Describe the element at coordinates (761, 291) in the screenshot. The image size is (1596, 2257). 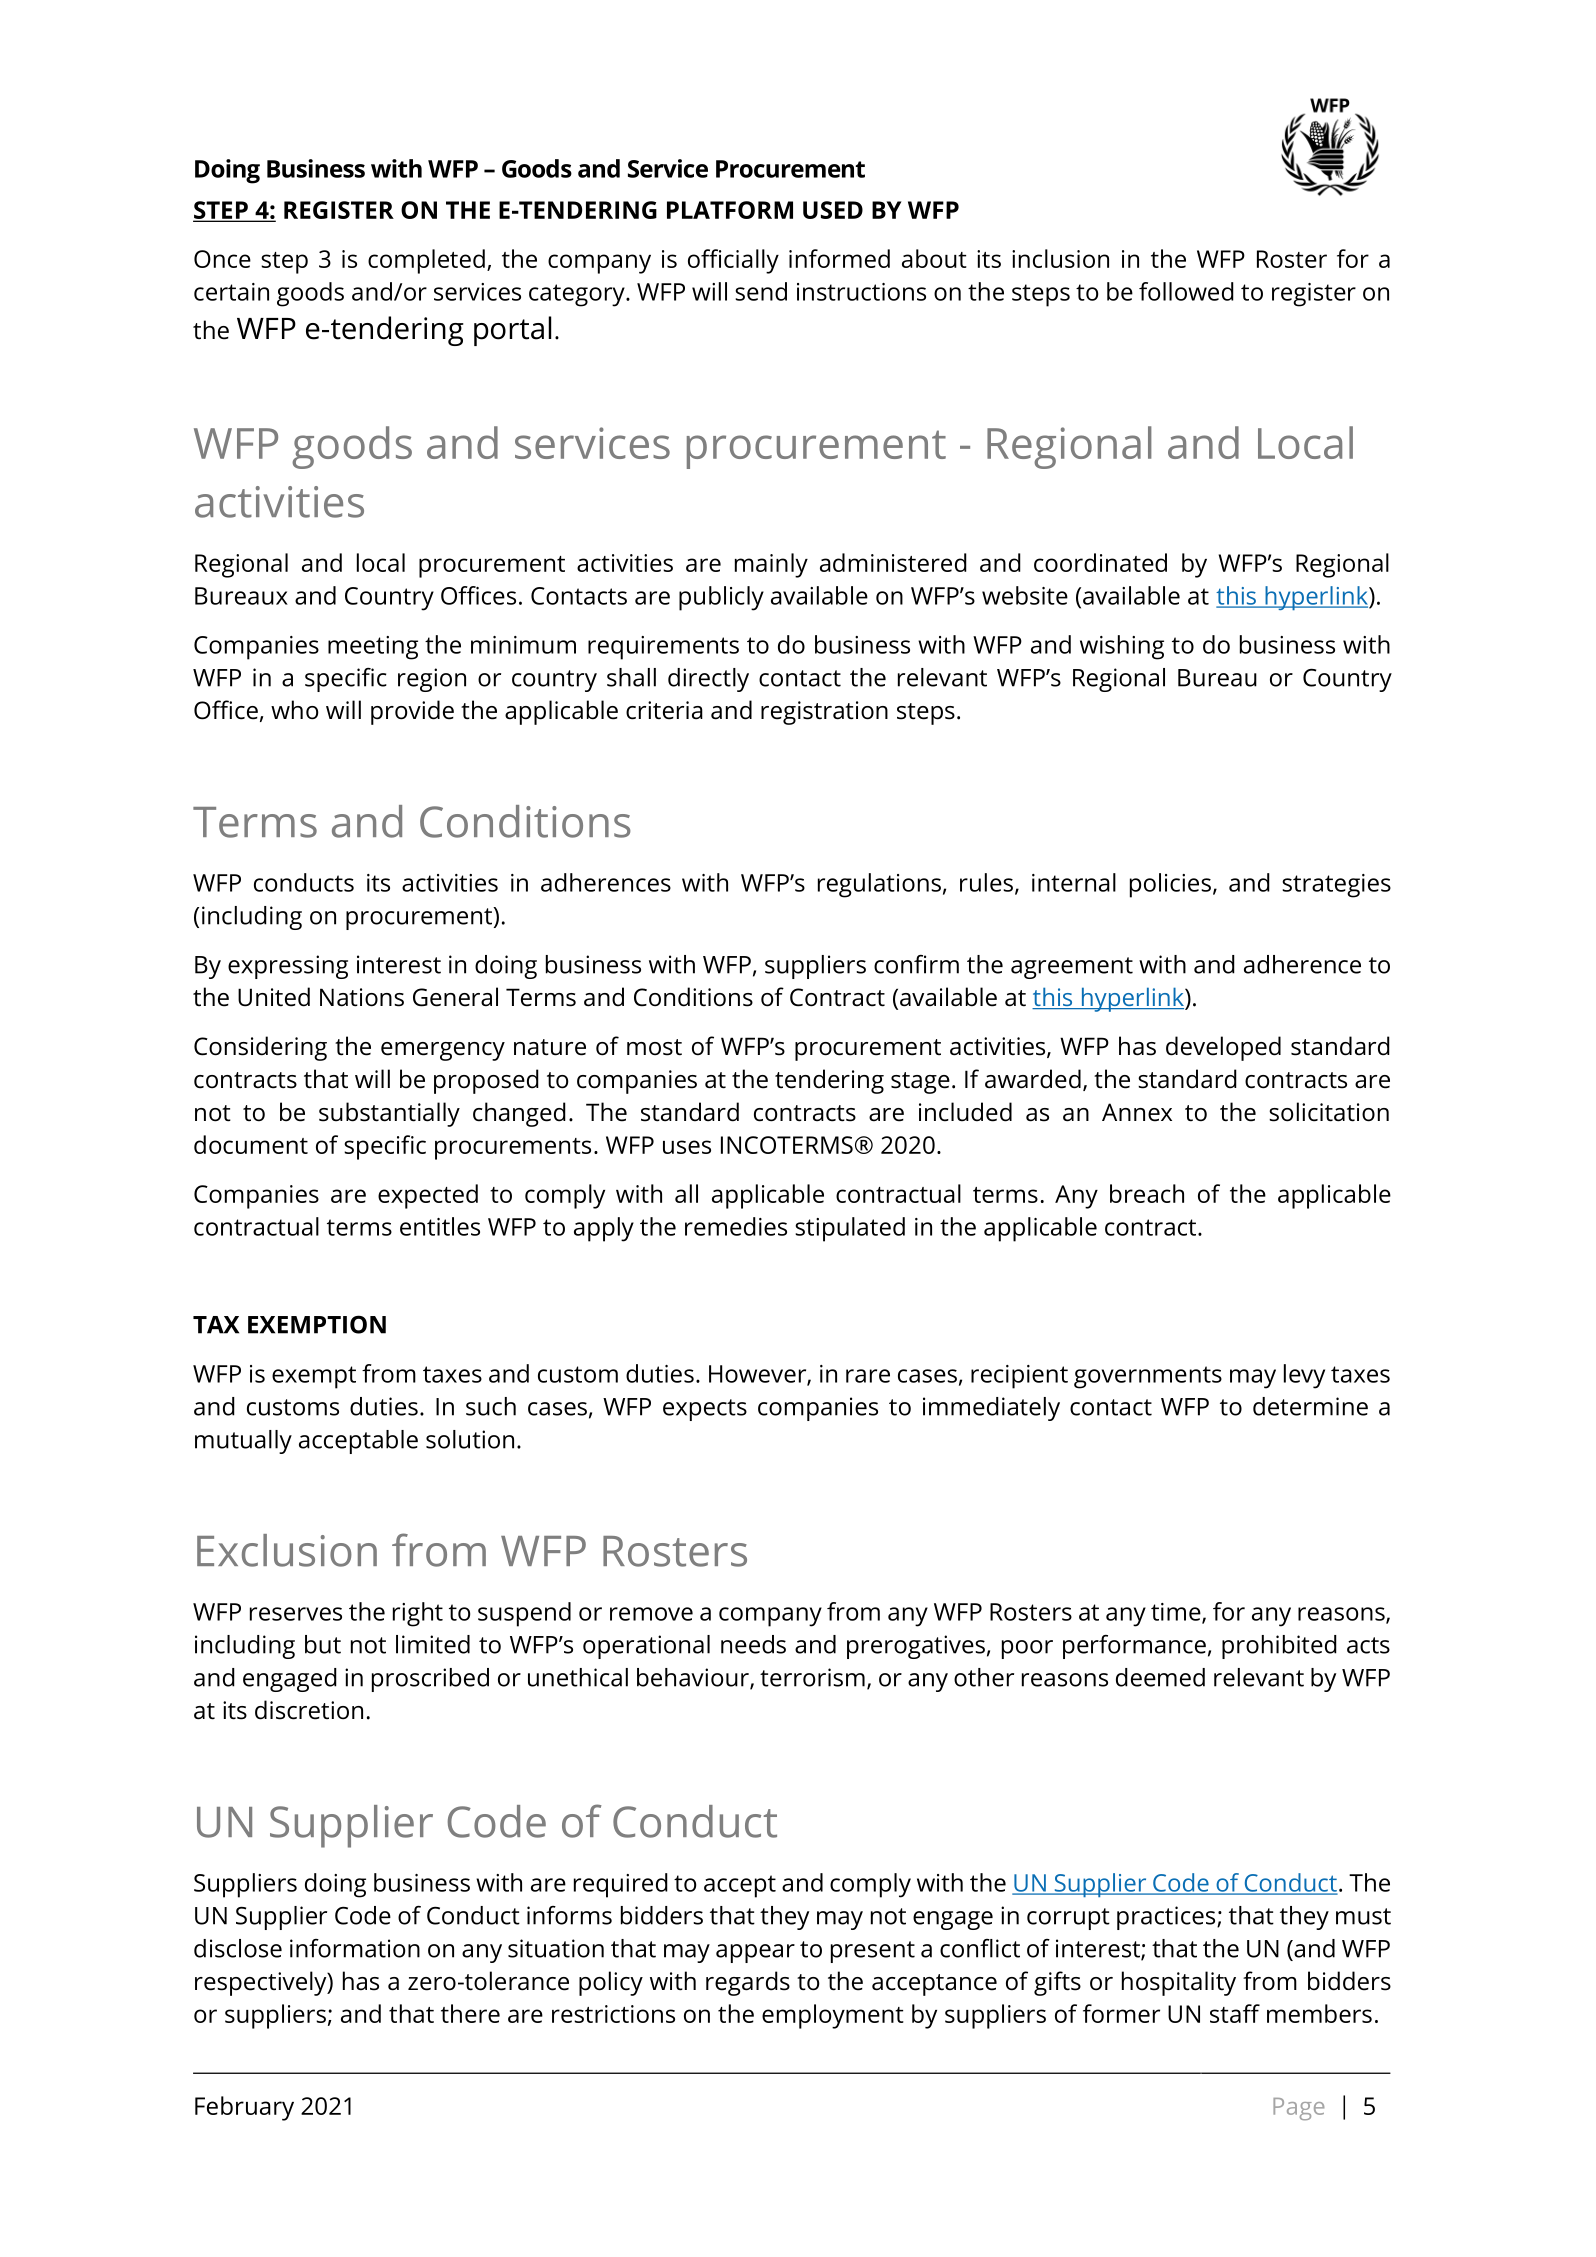
I see `send` at that location.
